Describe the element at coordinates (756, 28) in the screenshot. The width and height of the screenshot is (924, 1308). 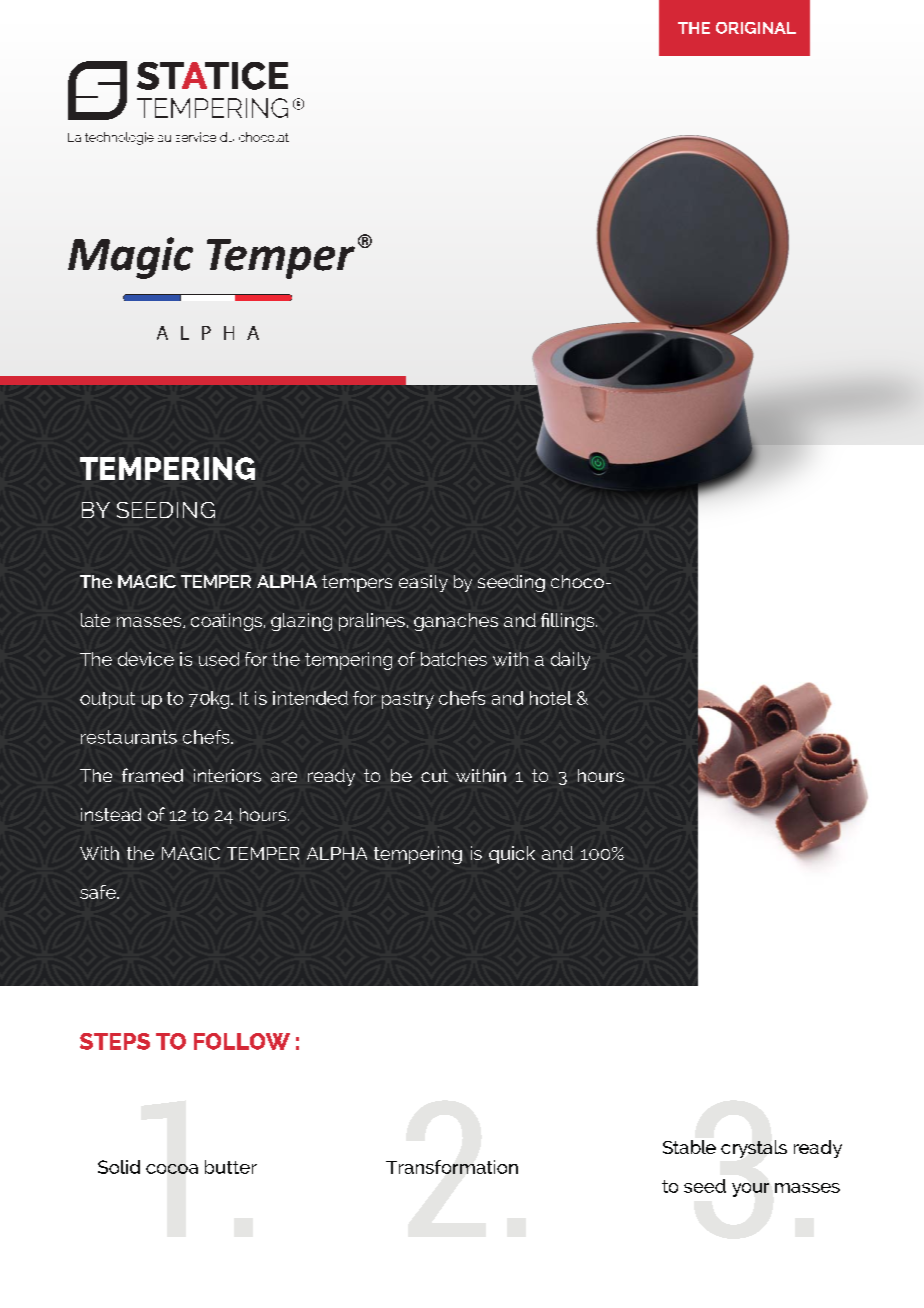
I see `ORIGINAL` at that location.
